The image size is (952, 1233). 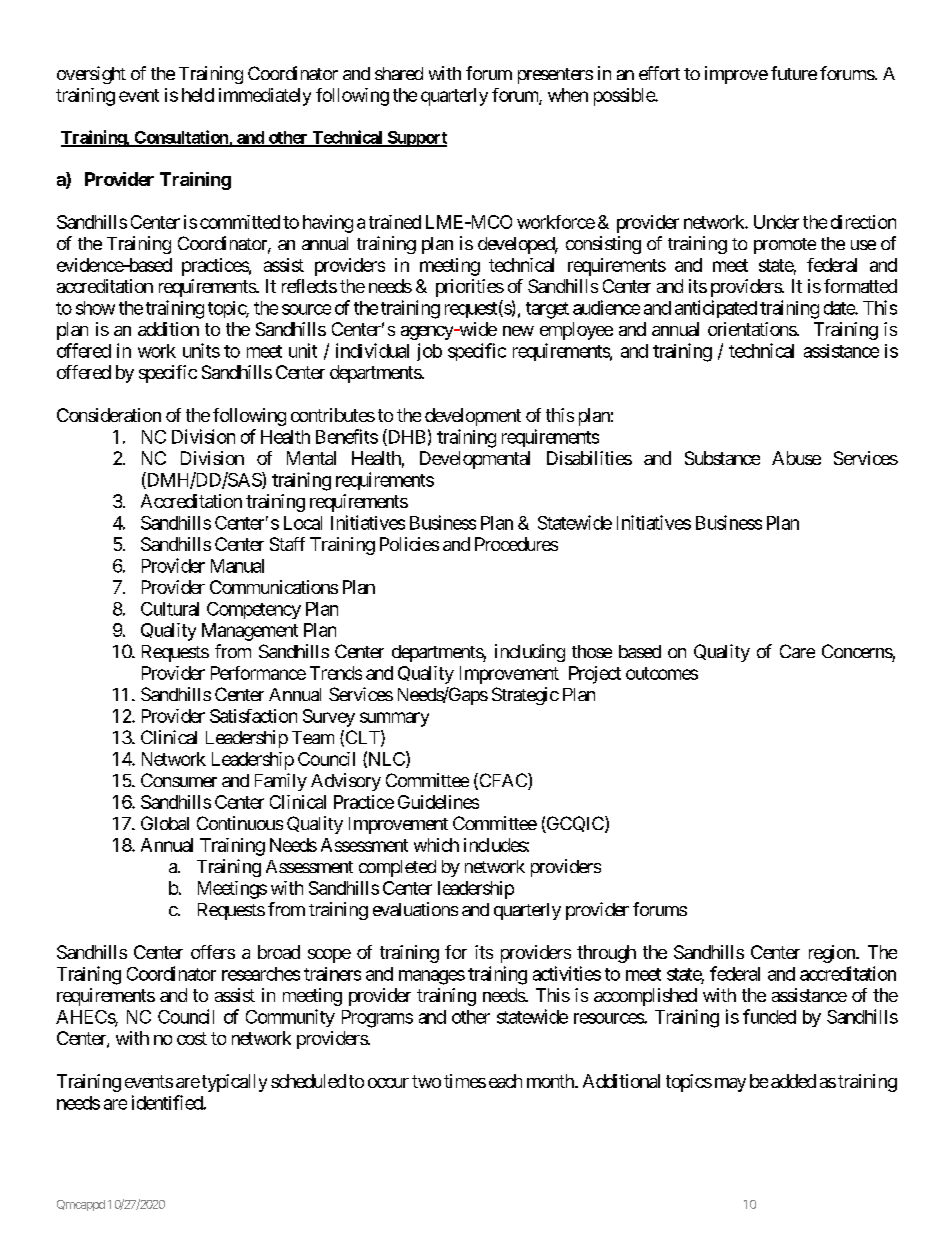 I want to click on through, so click(x=606, y=954).
